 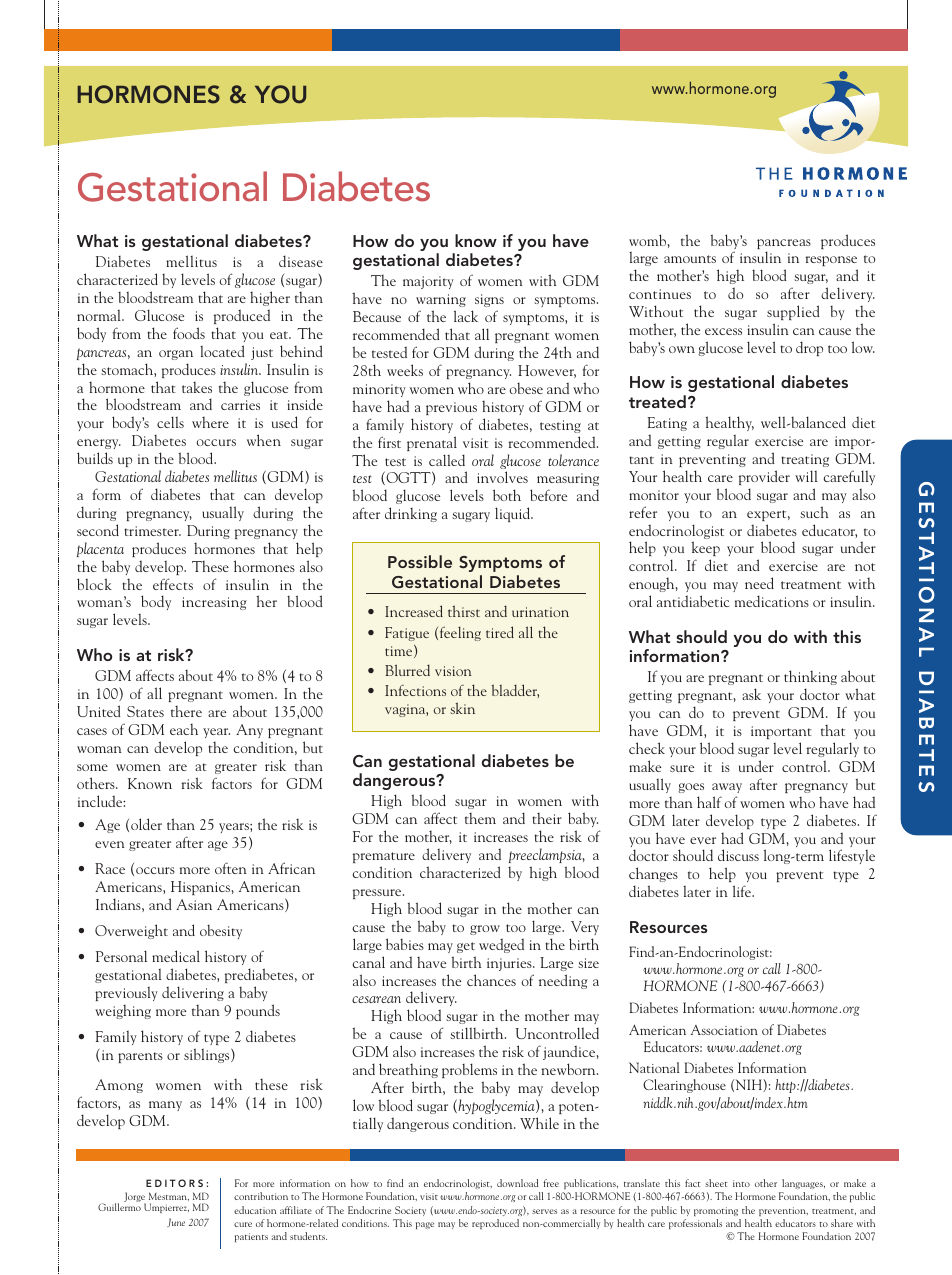 What do you see at coordinates (194, 904) in the screenshot?
I see `Asian` at bounding box center [194, 904].
